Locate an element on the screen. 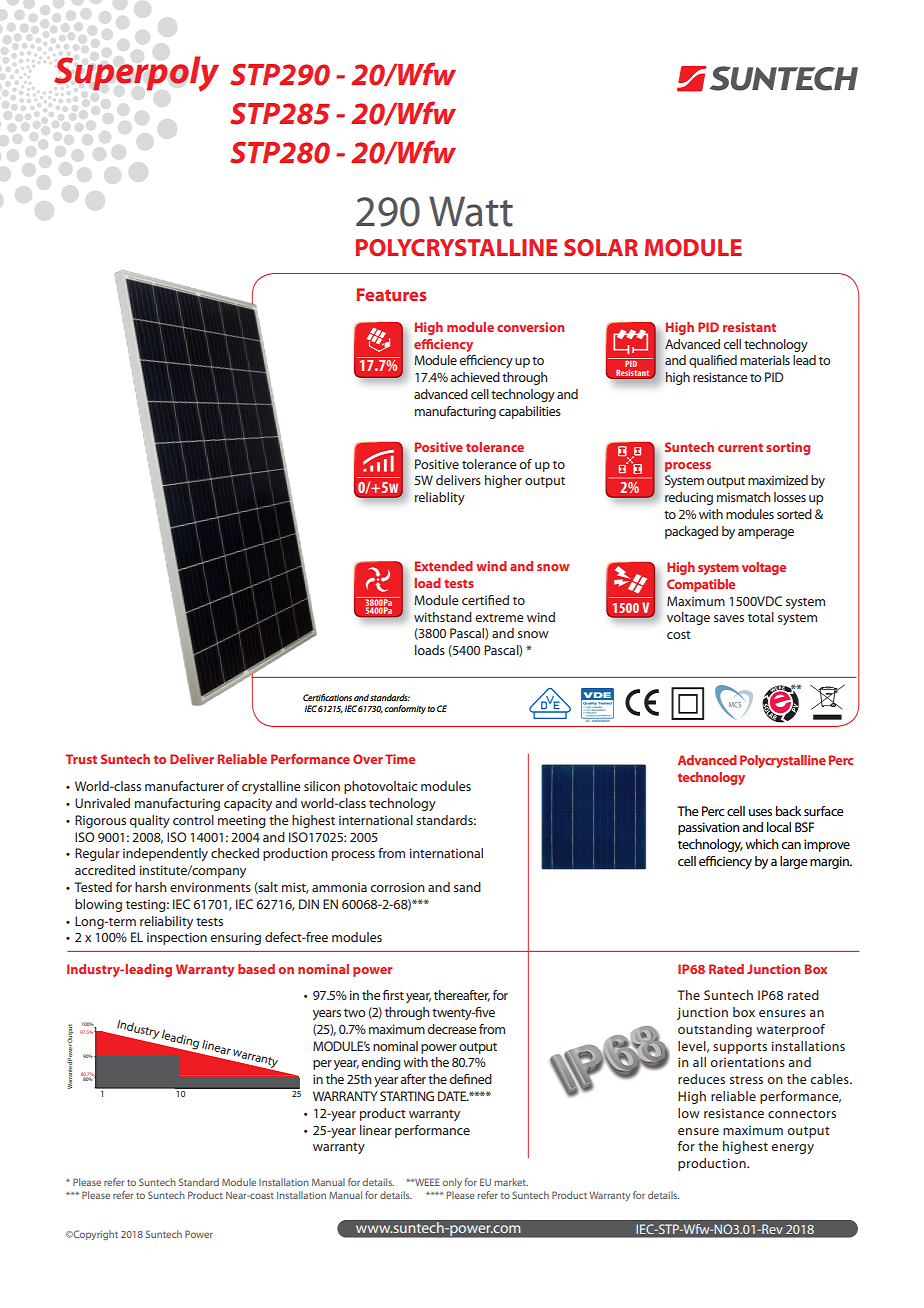 The image size is (924, 1308). certified is located at coordinates (485, 600).
